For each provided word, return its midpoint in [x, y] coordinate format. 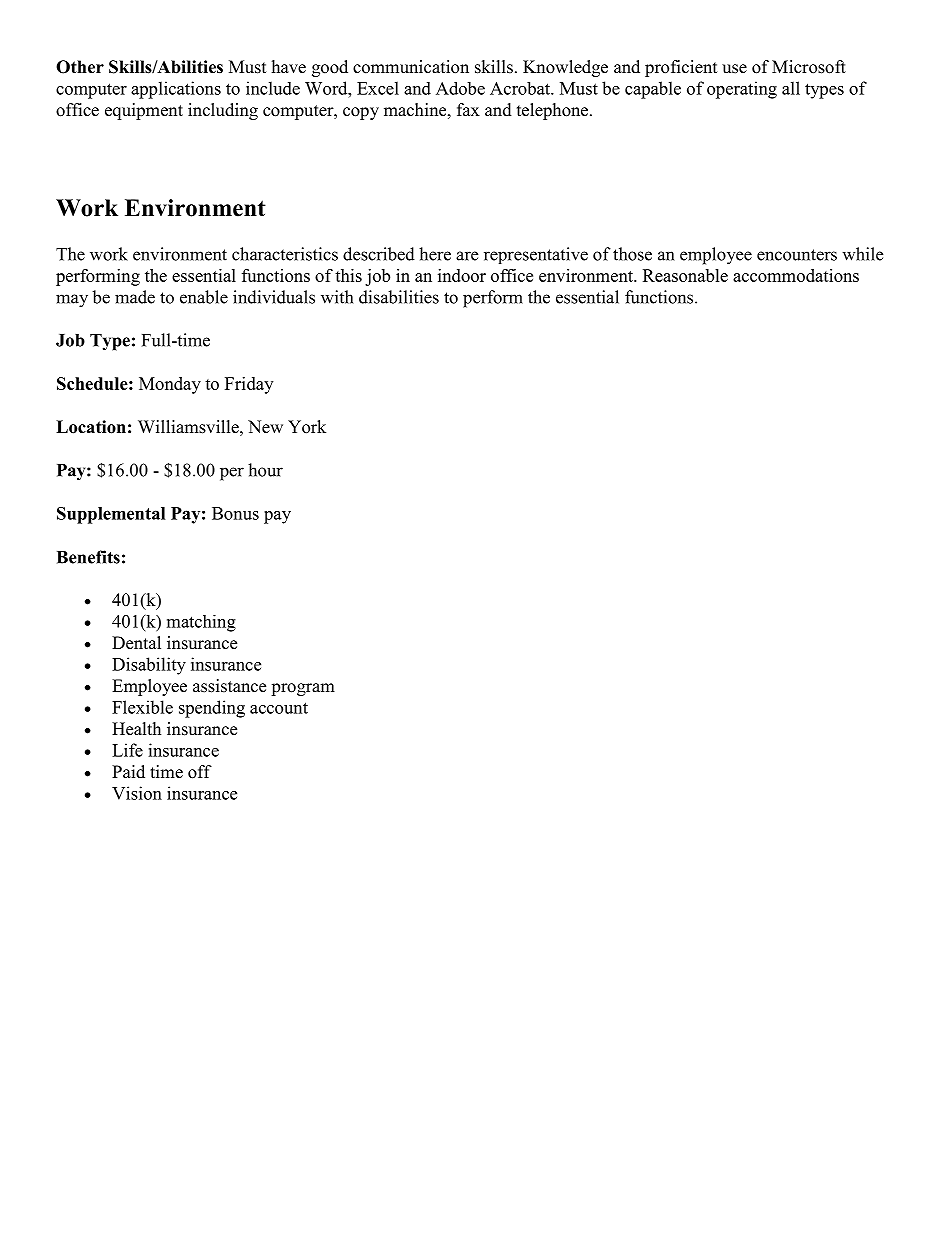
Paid [128, 771]
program [303, 689]
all [791, 88]
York [307, 427]
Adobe [460, 88]
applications [176, 90]
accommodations [796, 275]
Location [91, 427]
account [279, 708]
